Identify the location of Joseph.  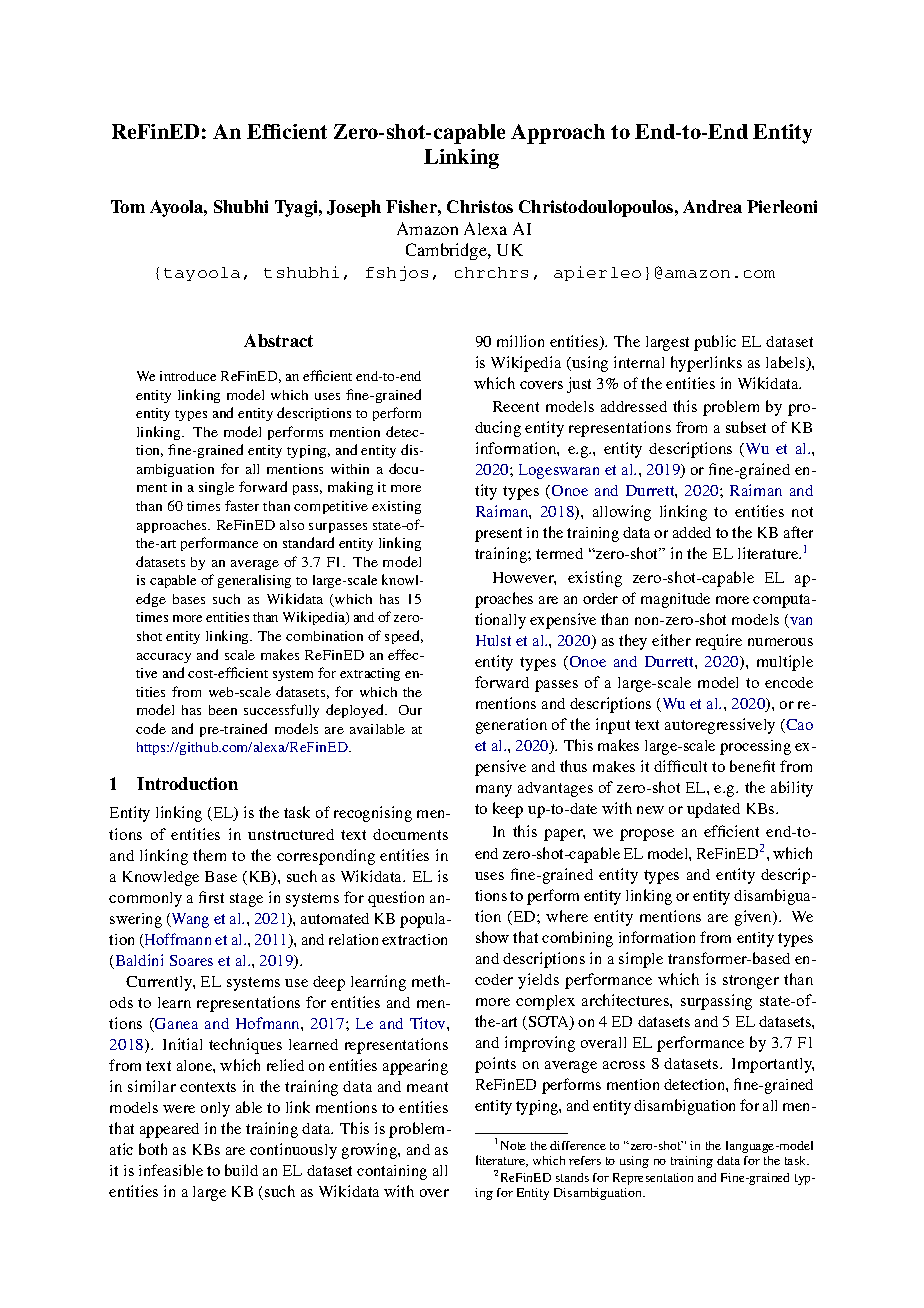
(354, 208).
